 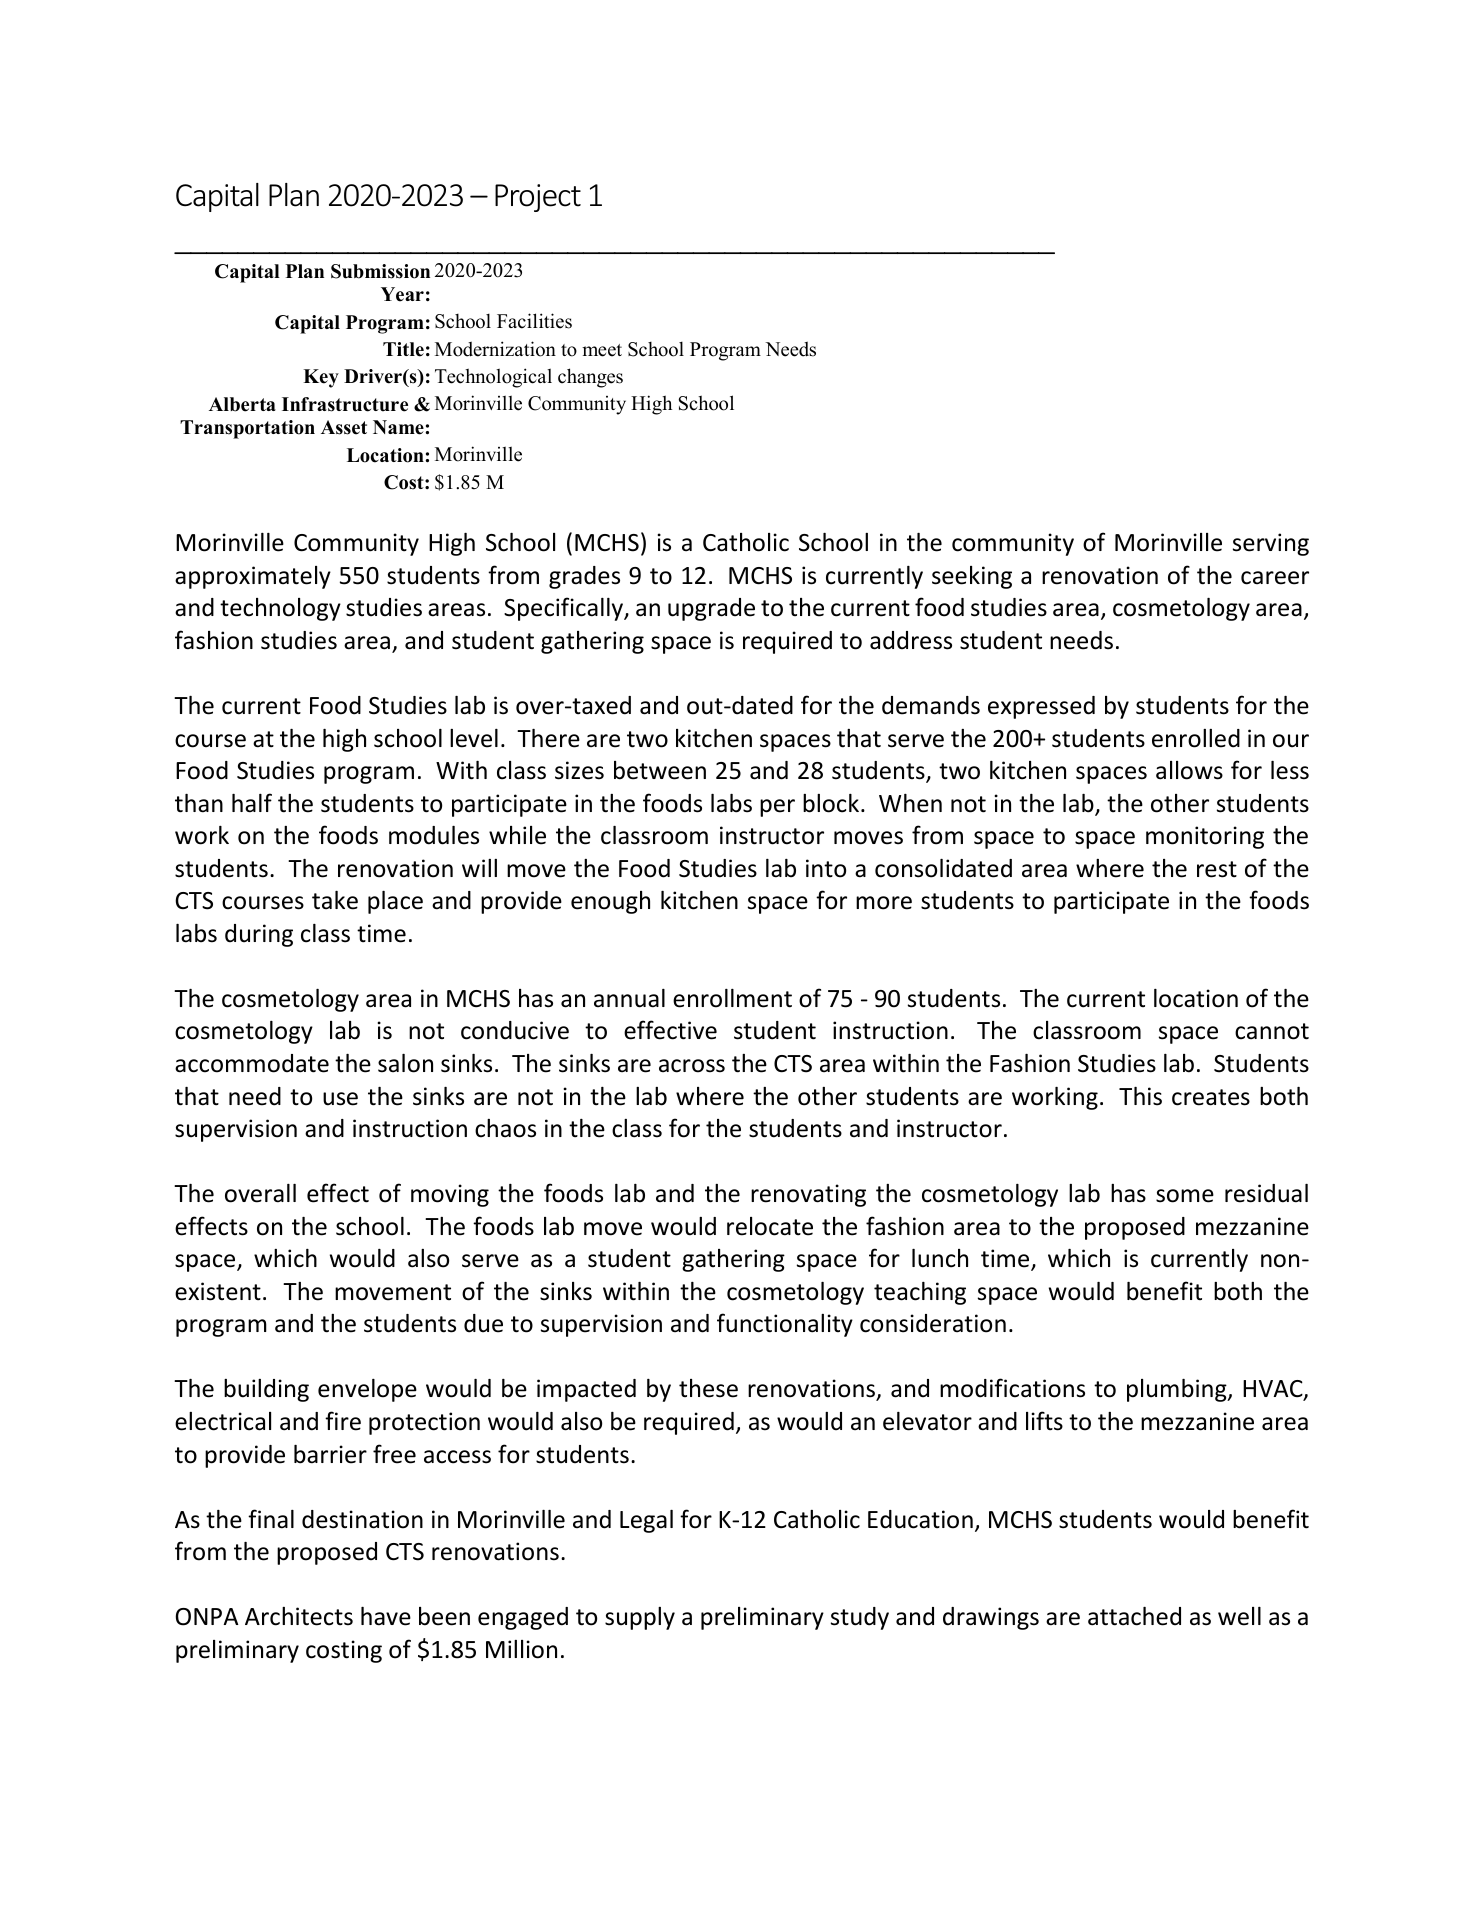 I want to click on Architects, so click(x=299, y=1616).
